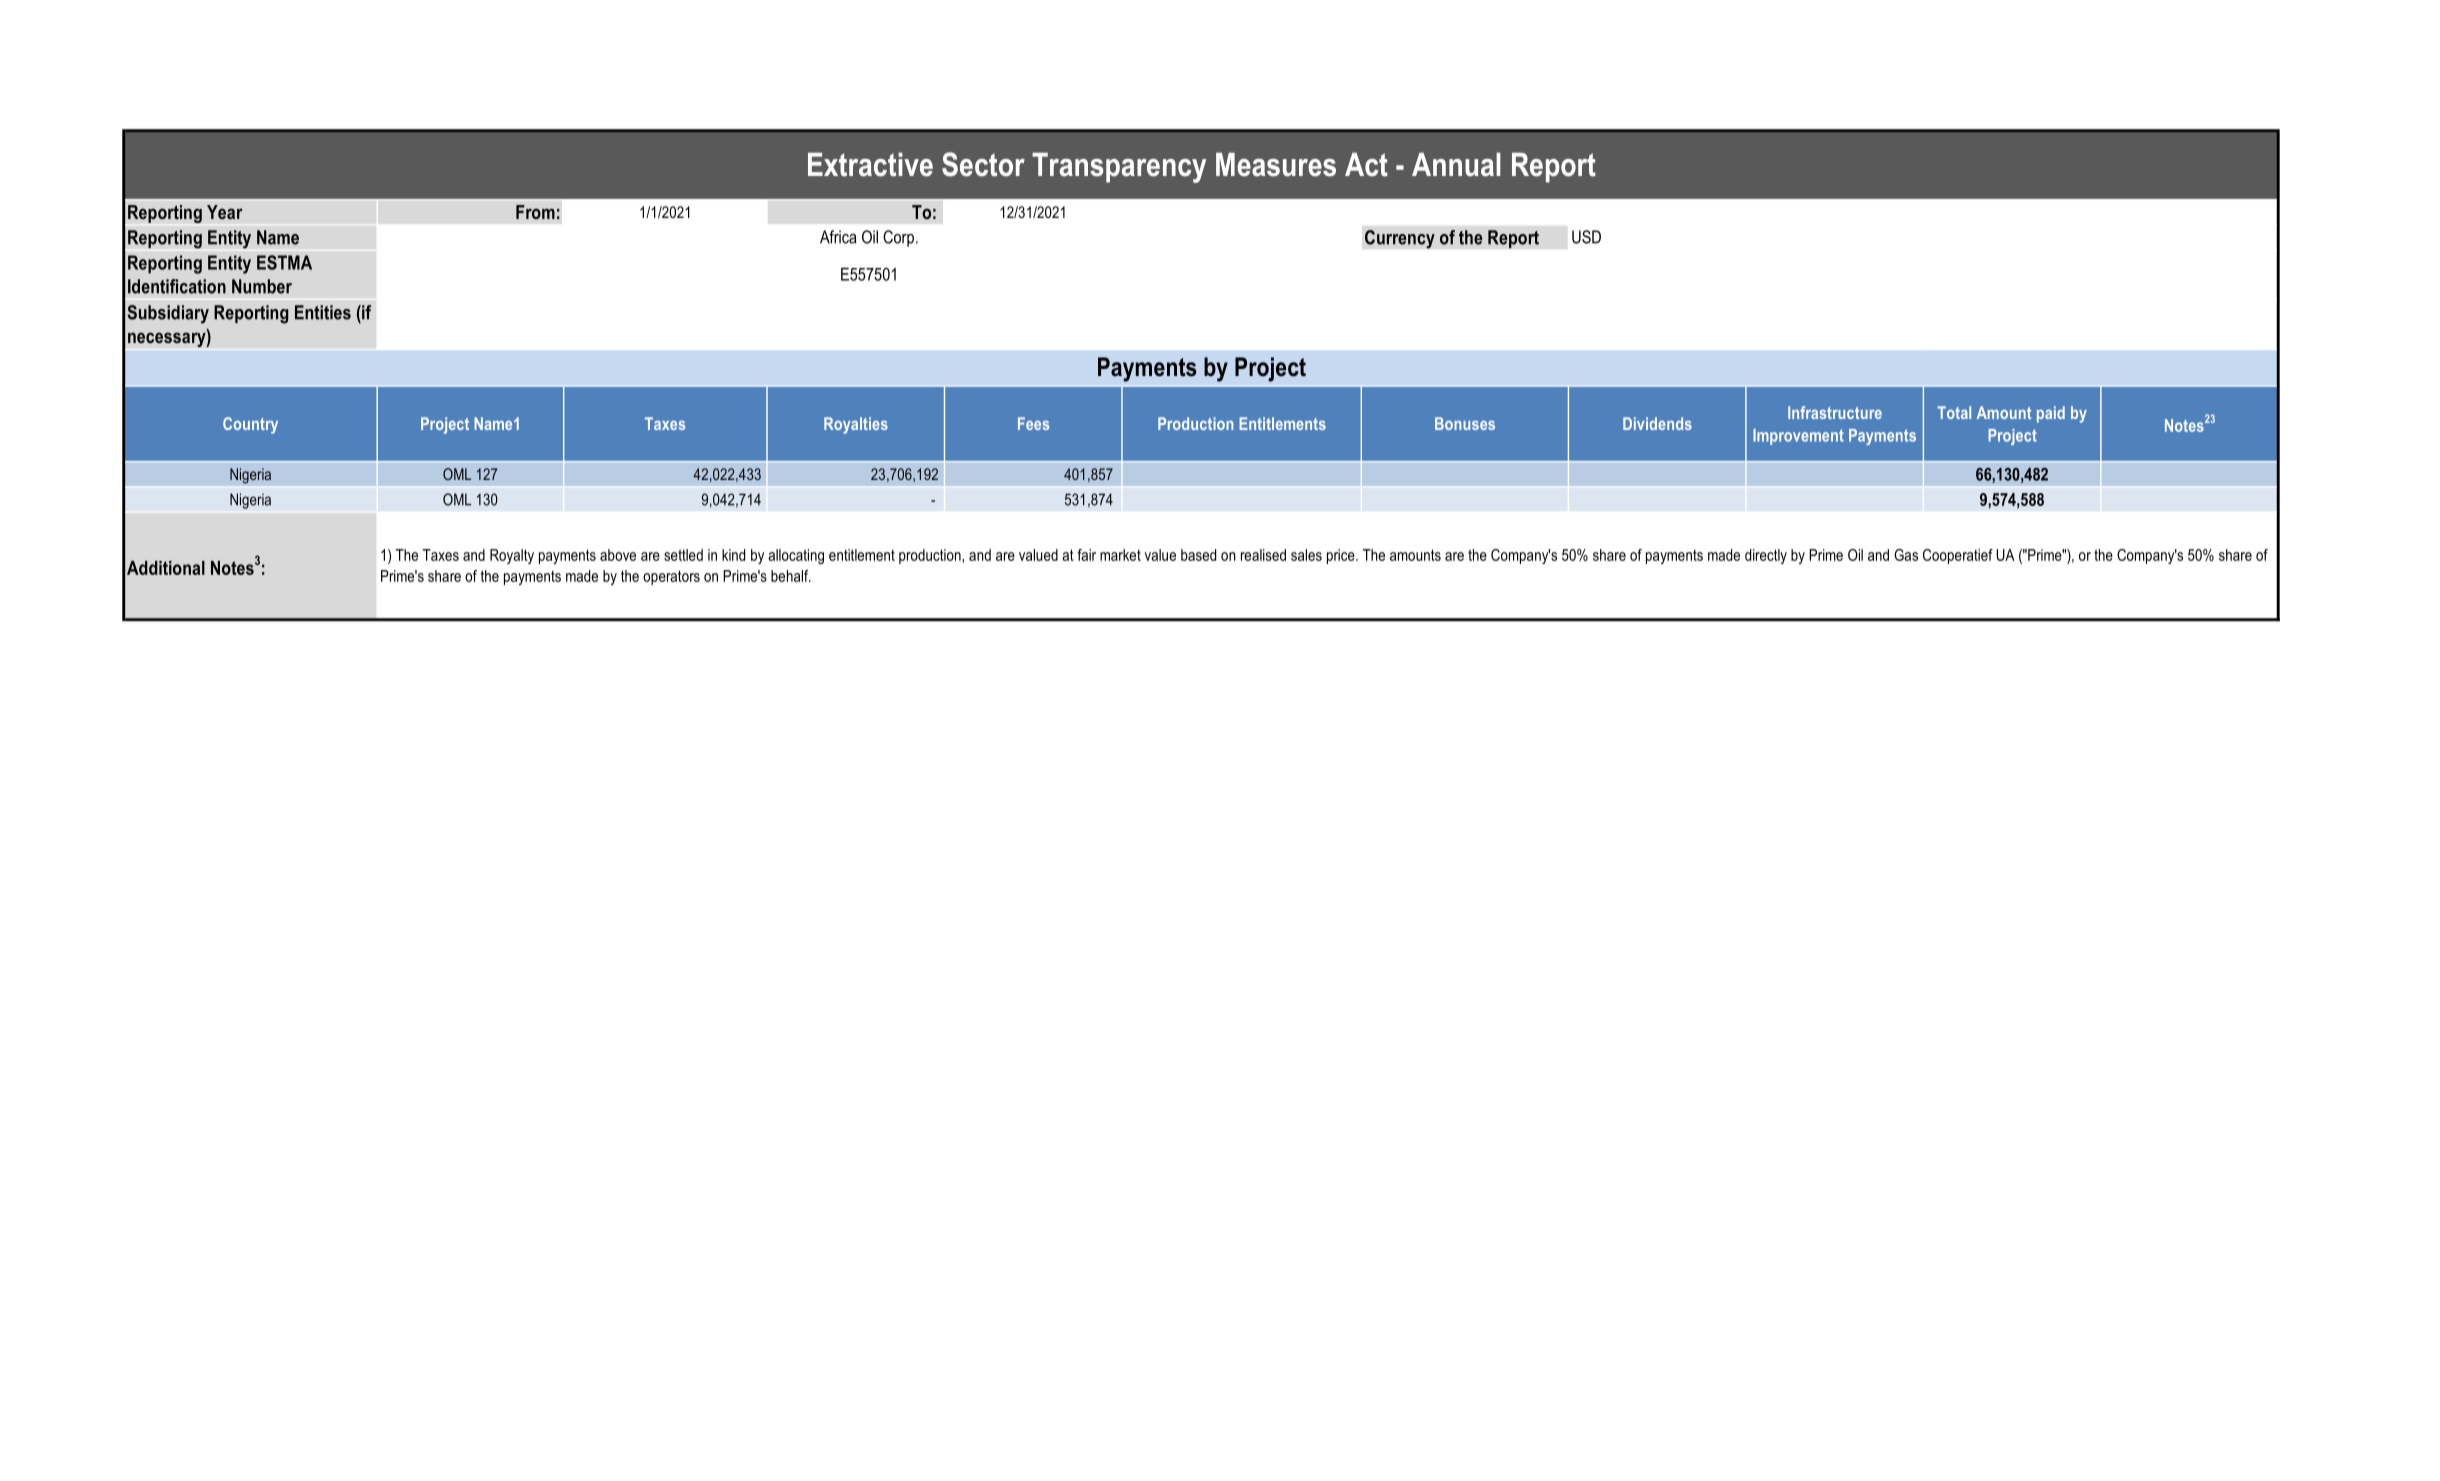 The width and height of the screenshot is (2440, 1481). What do you see at coordinates (856, 425) in the screenshot?
I see `Royalties` at bounding box center [856, 425].
